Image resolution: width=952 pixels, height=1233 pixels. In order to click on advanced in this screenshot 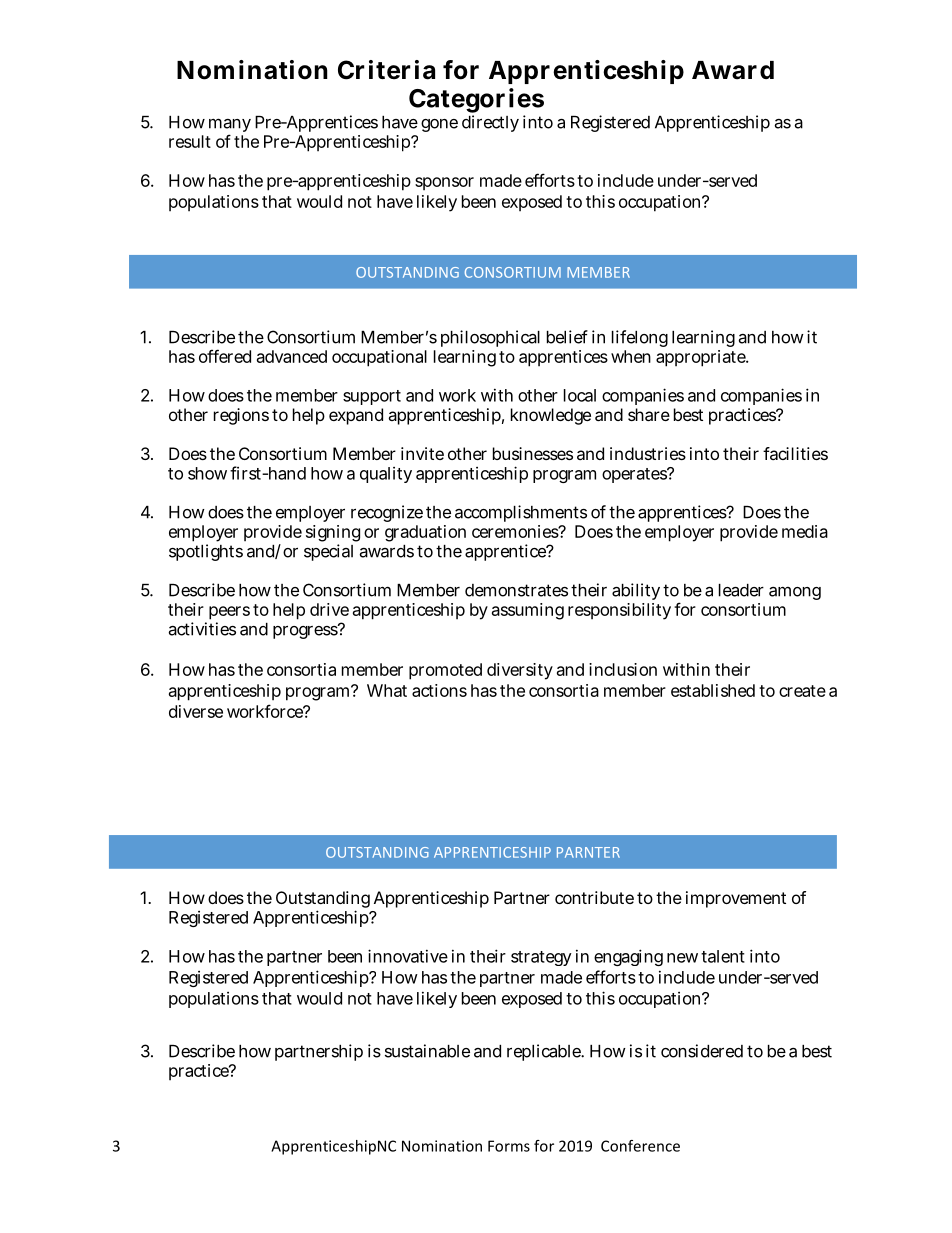, I will do `click(292, 356)`.
